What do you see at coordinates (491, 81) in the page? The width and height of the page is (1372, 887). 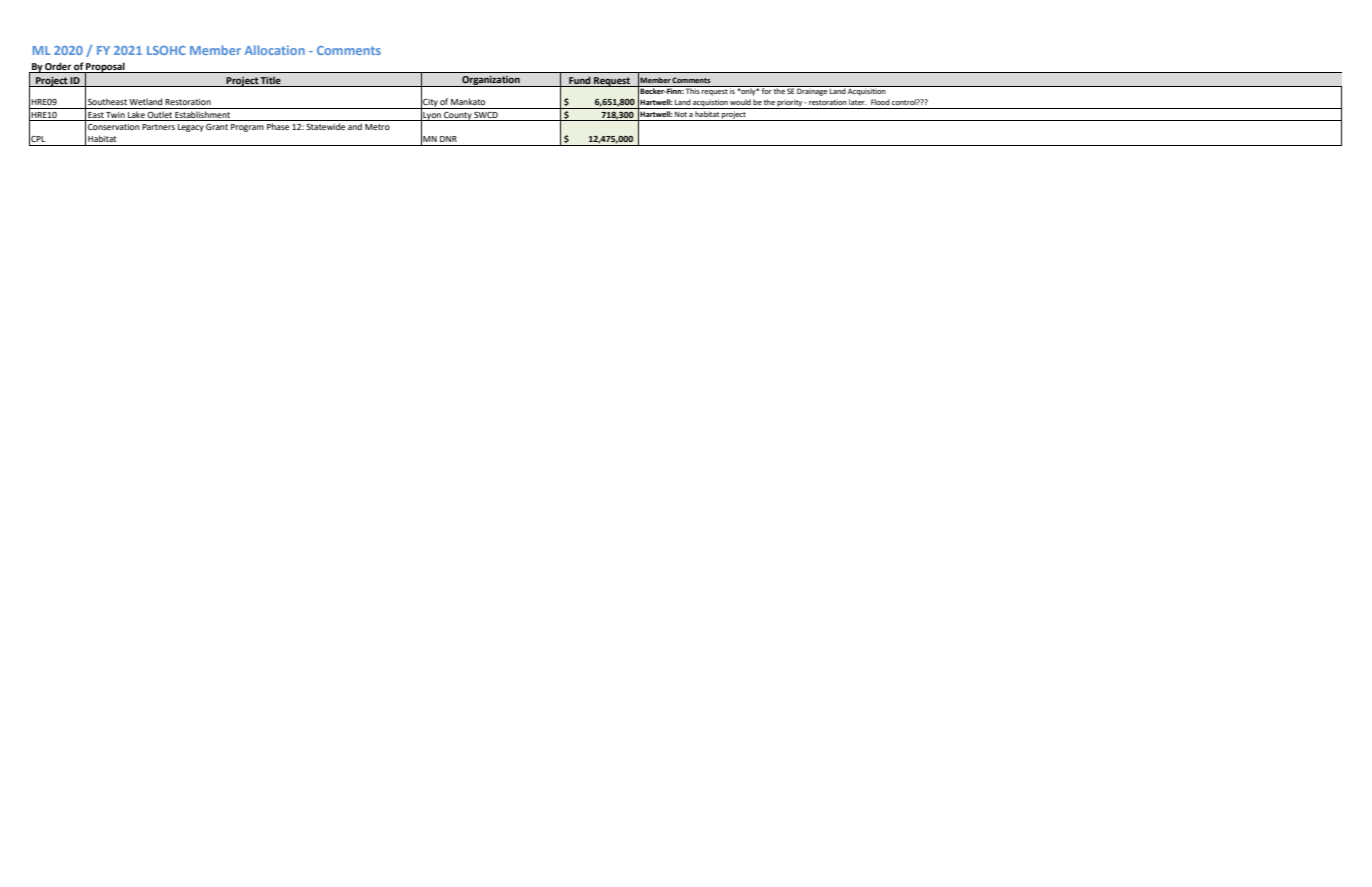 I see `Organization` at bounding box center [491, 81].
